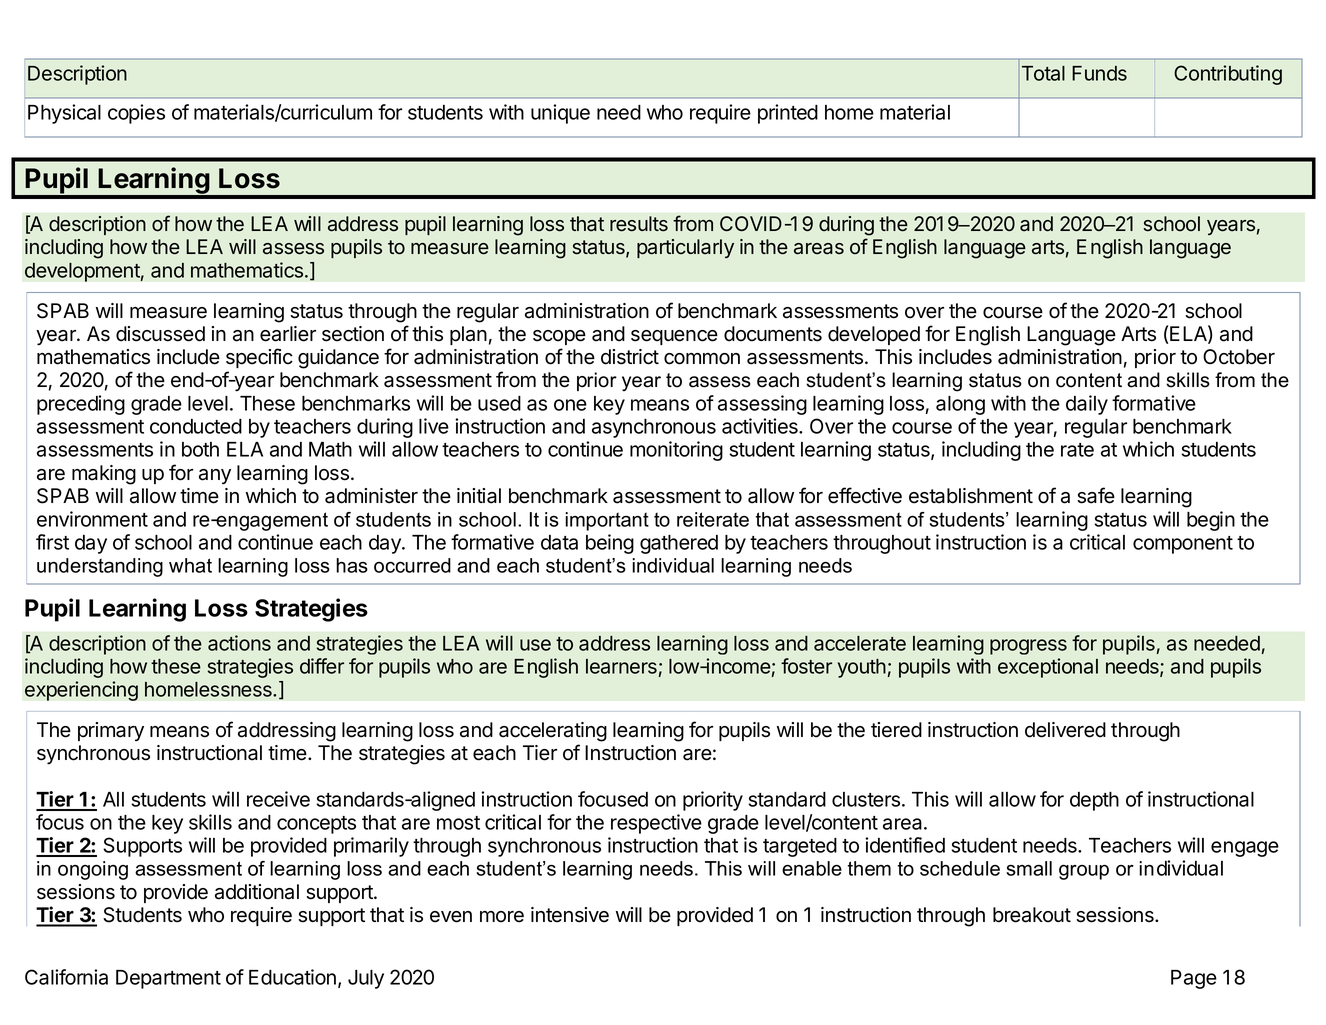 The width and height of the document is (1326, 1025). What do you see at coordinates (1094, 801) in the document?
I see `depth` at bounding box center [1094, 801].
